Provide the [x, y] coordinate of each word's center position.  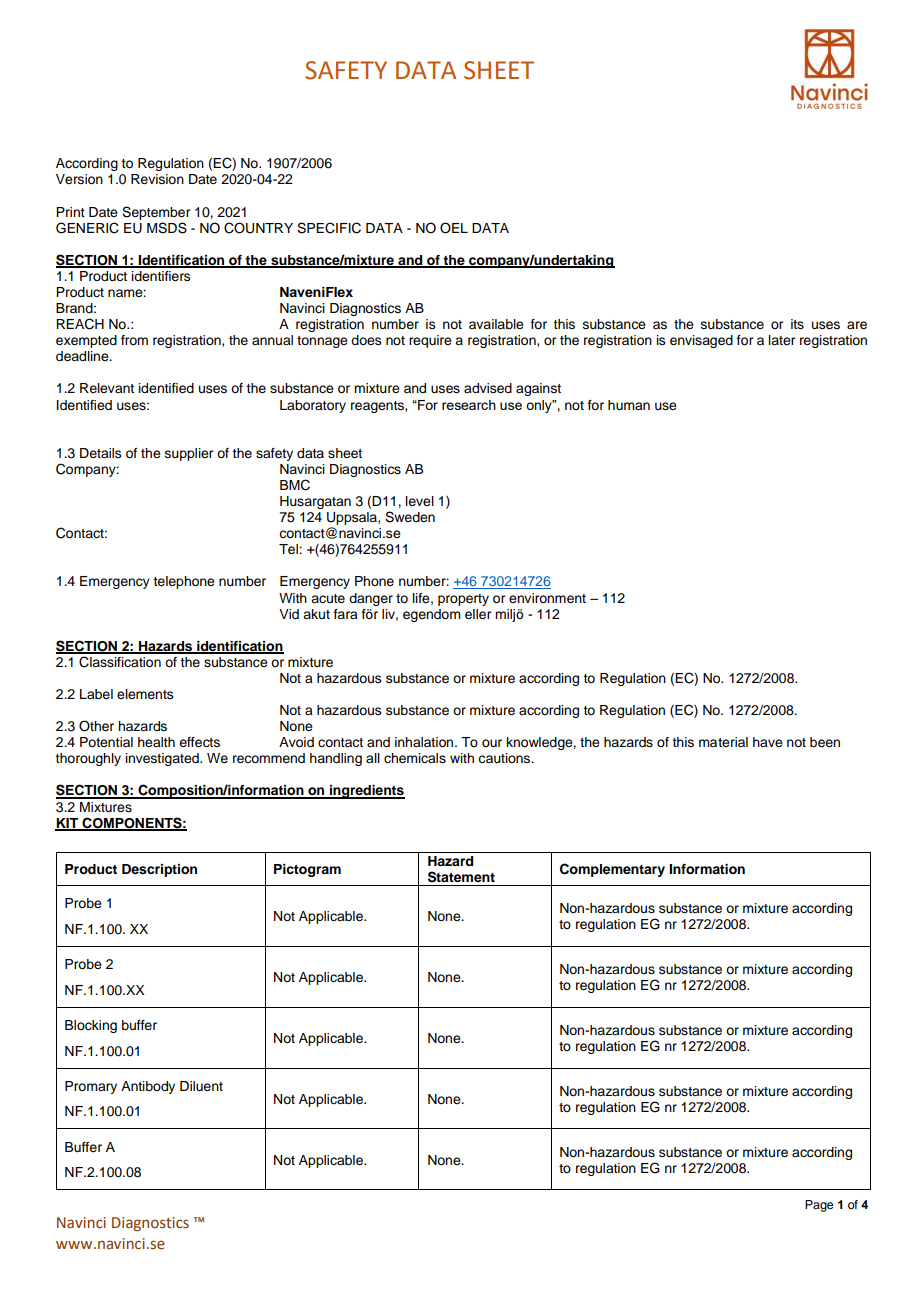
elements [145, 694]
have [768, 742]
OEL [454, 228]
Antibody [148, 1087]
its [797, 324]
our [492, 743]
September [156, 213]
